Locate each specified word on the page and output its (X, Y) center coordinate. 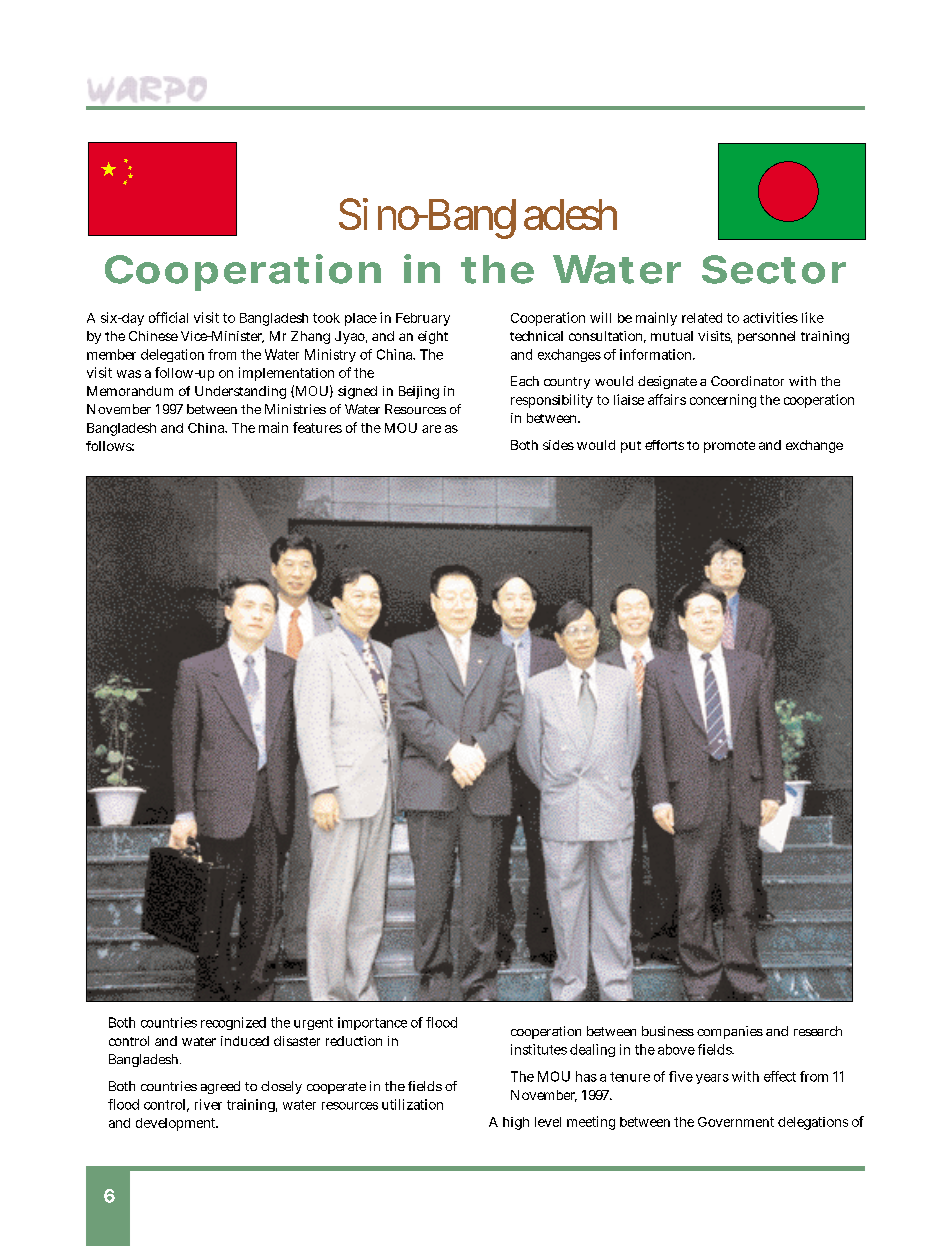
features (317, 427)
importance (372, 1023)
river (208, 1104)
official (168, 317)
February (423, 319)
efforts (664, 445)
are (431, 429)
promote (729, 447)
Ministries (295, 409)
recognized (233, 1023)
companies (730, 1032)
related (702, 318)
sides (558, 445)
